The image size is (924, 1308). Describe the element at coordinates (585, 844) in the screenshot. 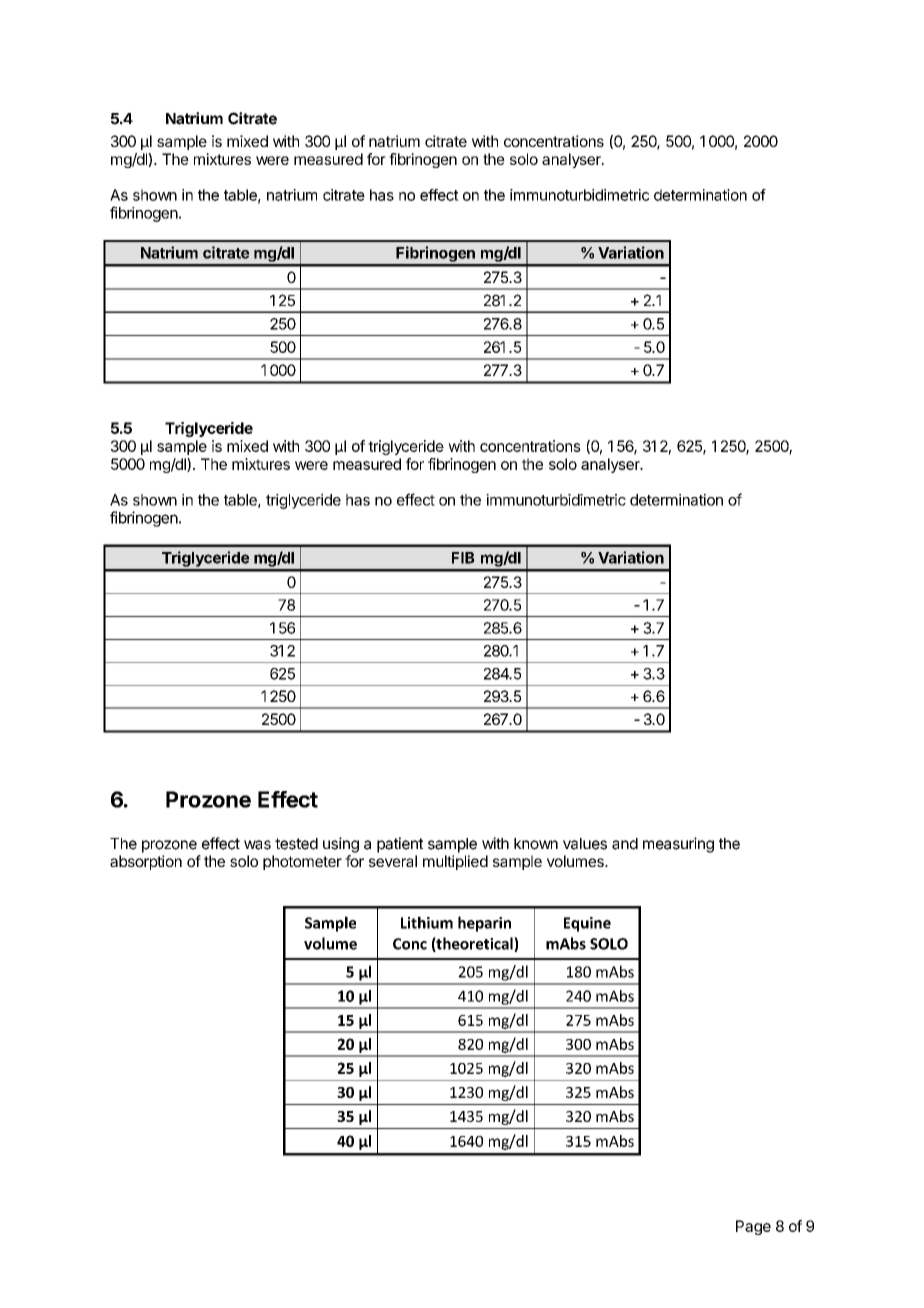

I see `values` at that location.
